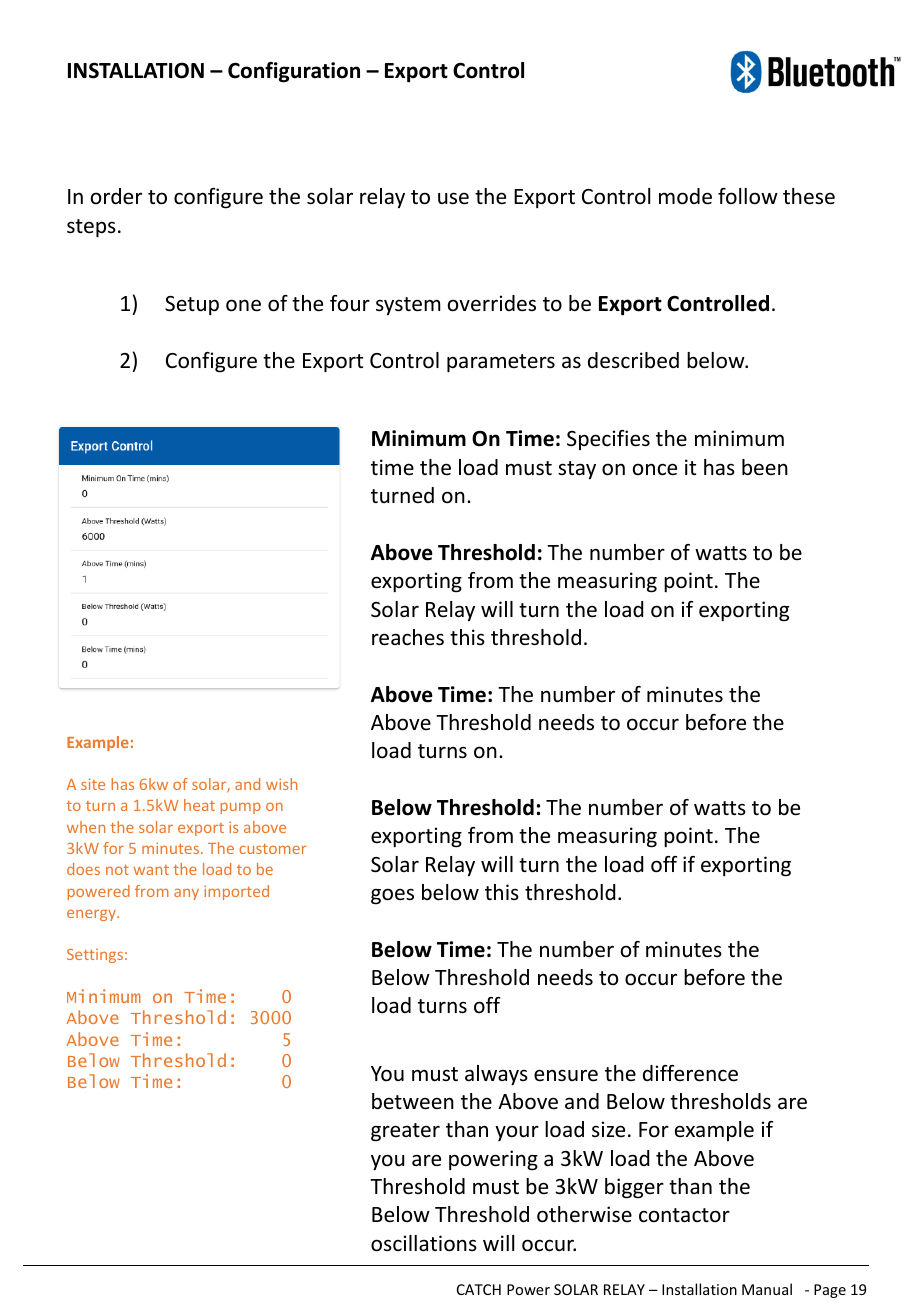 This document has height=1316, width=911. I want to click on Setup, so click(192, 305).
